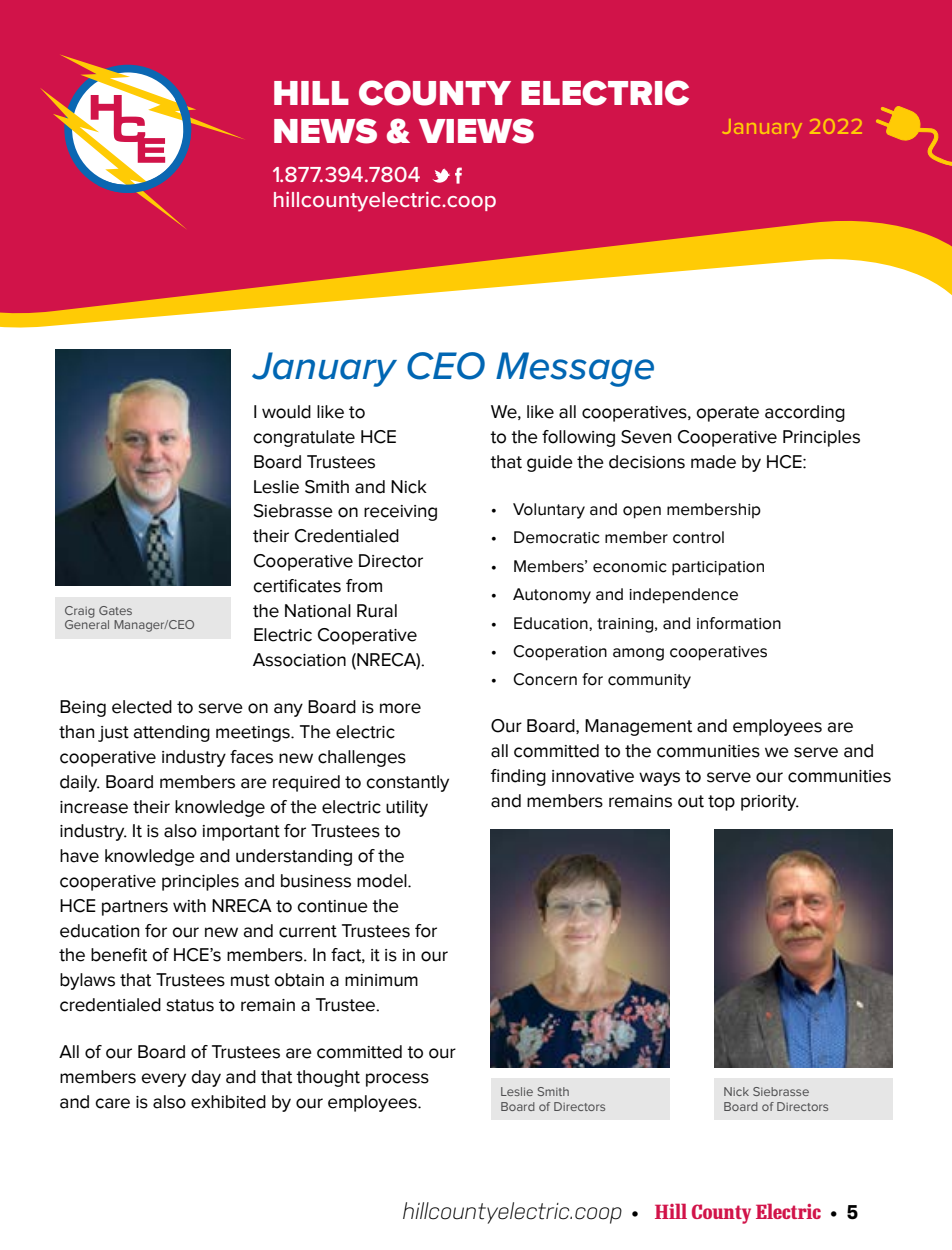 The height and width of the image is (1250, 952). What do you see at coordinates (721, 803) in the image?
I see `top` at bounding box center [721, 803].
